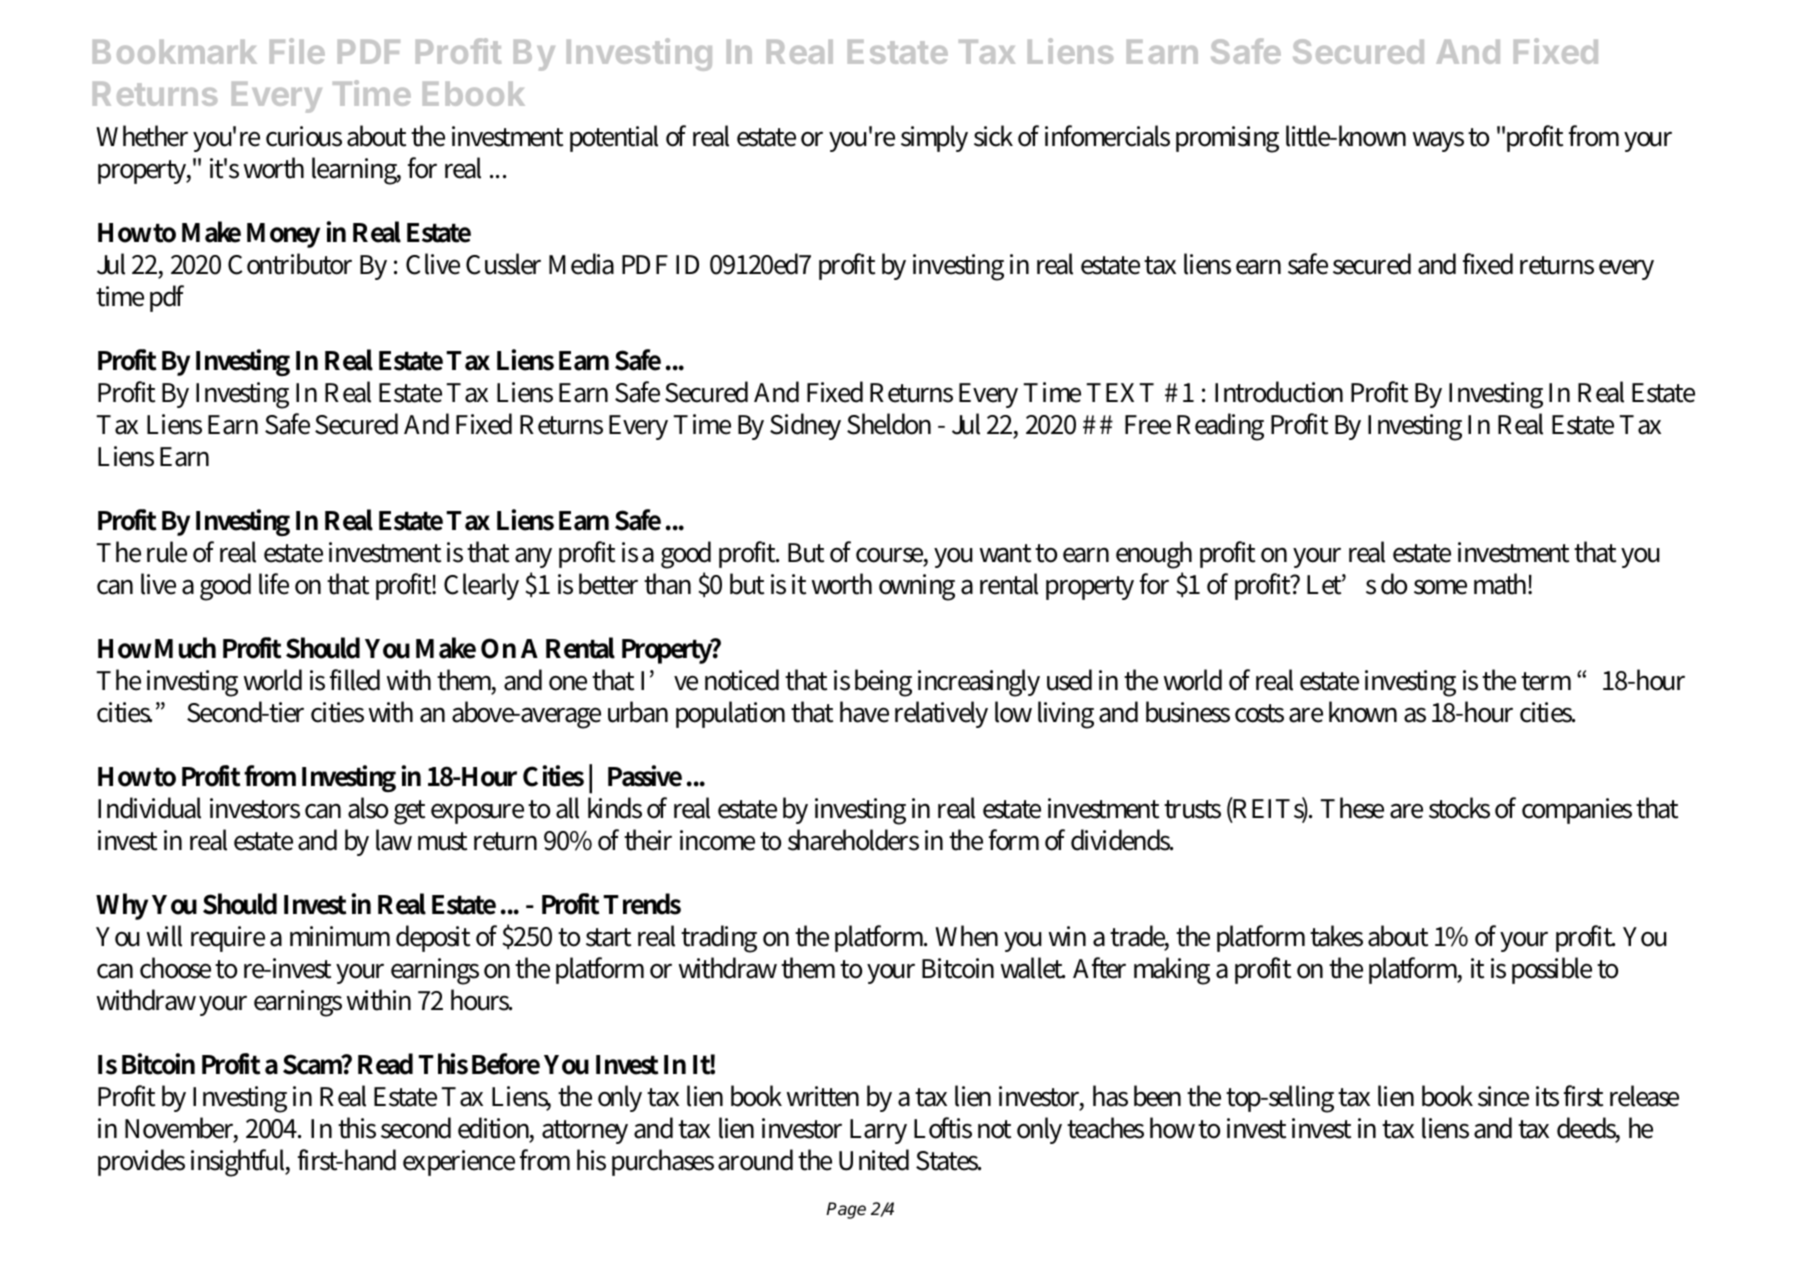 The image size is (1796, 1270). What do you see at coordinates (1279, 392) in the document?
I see `Introduction` at bounding box center [1279, 392].
